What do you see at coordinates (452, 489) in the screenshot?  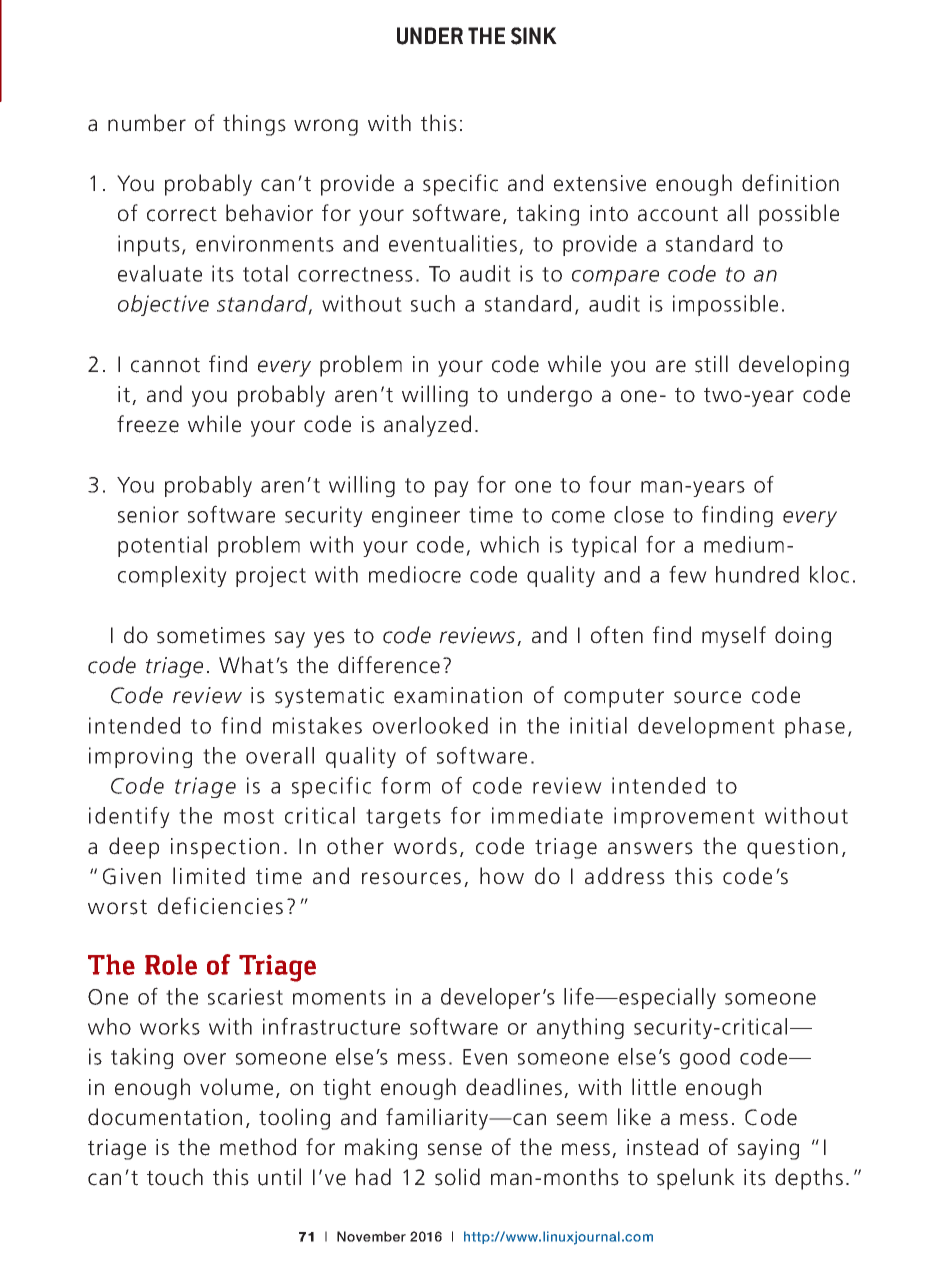 I see `PAY` at bounding box center [452, 489].
